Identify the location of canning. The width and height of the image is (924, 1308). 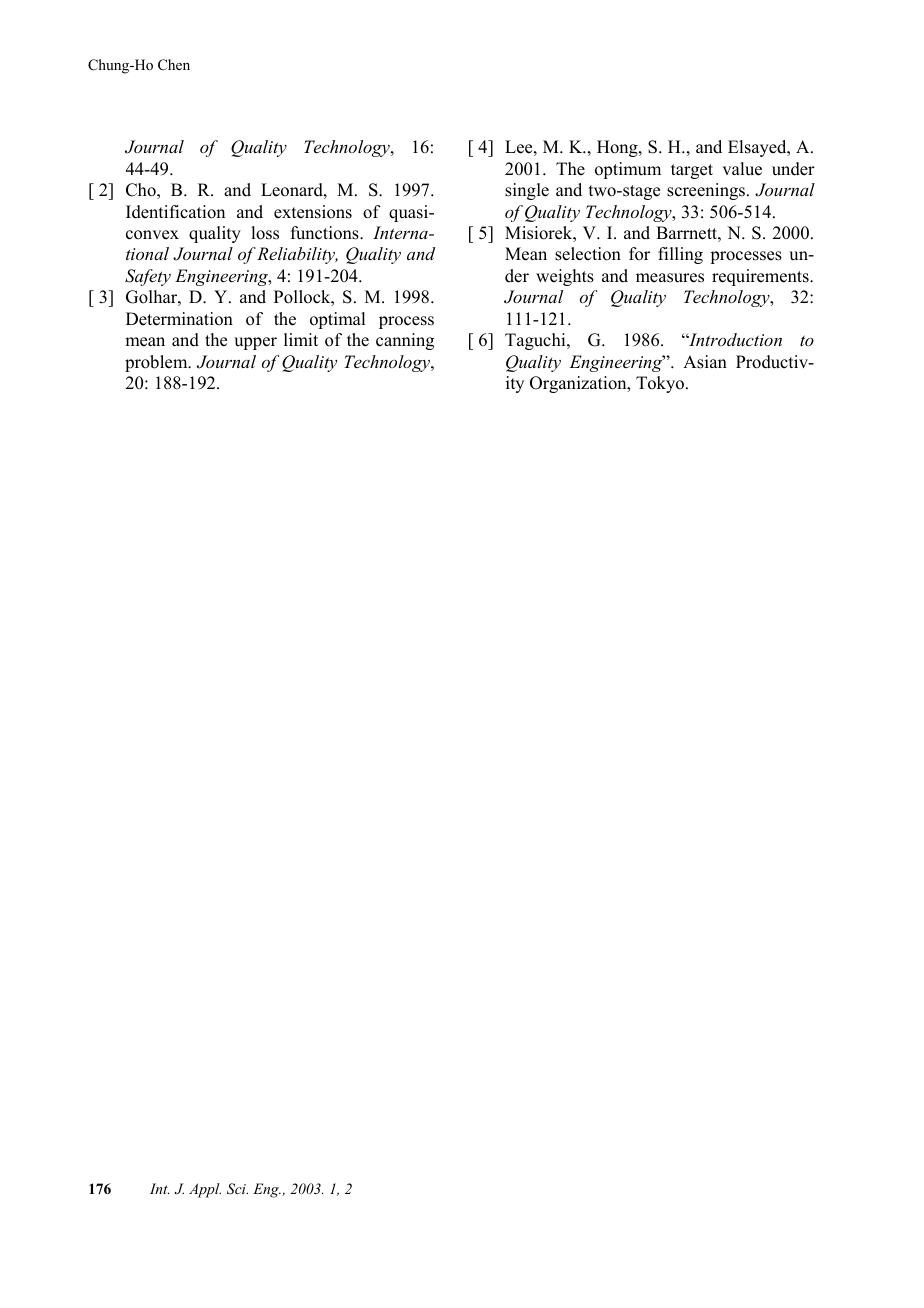
(405, 341).
